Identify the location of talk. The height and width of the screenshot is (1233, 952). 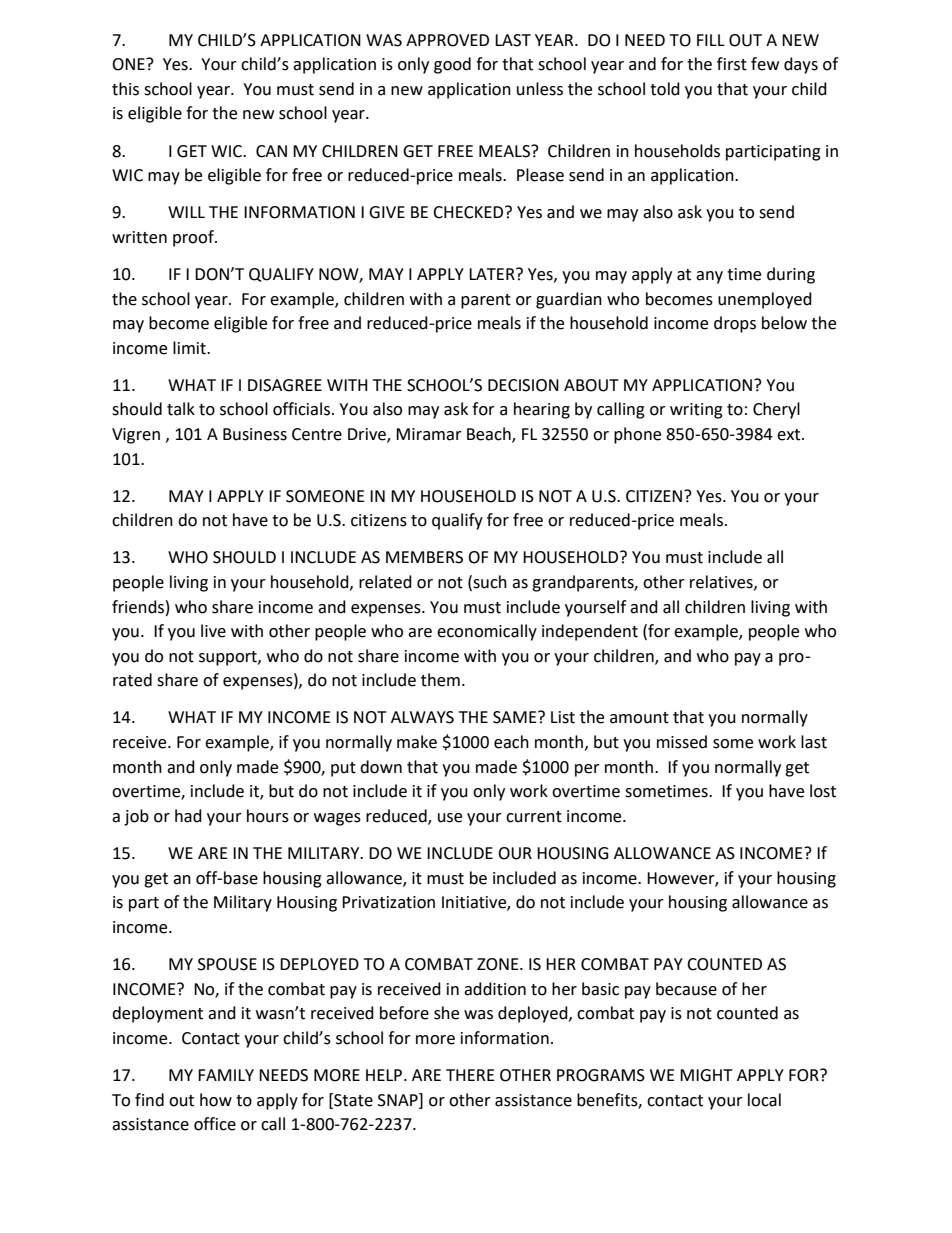
(181, 409).
